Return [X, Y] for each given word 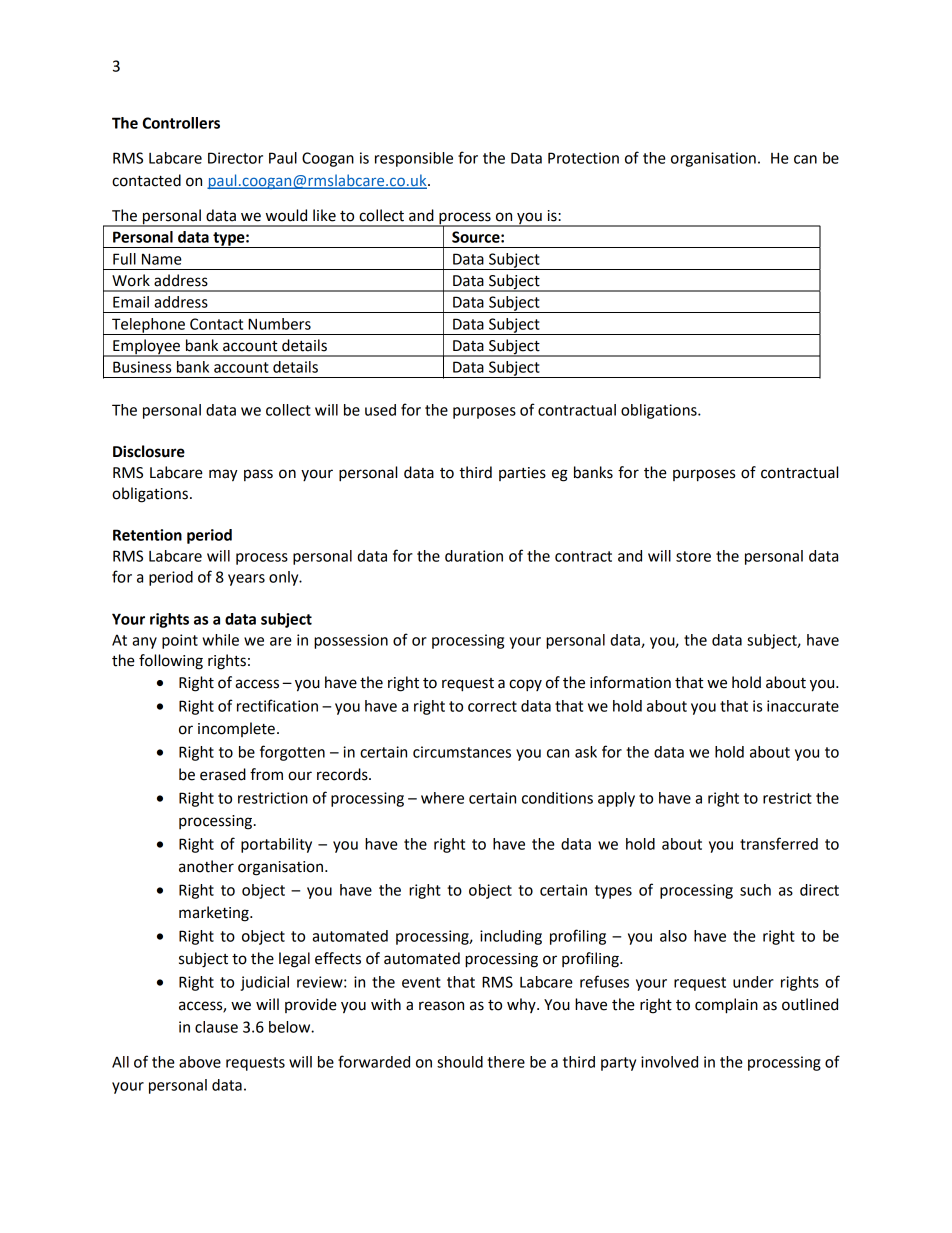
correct [492, 706]
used [380, 410]
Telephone [148, 326]
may [223, 475]
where [442, 798]
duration [474, 556]
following [171, 662]
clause [216, 1027]
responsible [414, 159]
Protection [583, 158]
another [206, 866]
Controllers [181, 123]
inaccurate [803, 706]
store [693, 556]
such [755, 890]
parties [522, 474]
